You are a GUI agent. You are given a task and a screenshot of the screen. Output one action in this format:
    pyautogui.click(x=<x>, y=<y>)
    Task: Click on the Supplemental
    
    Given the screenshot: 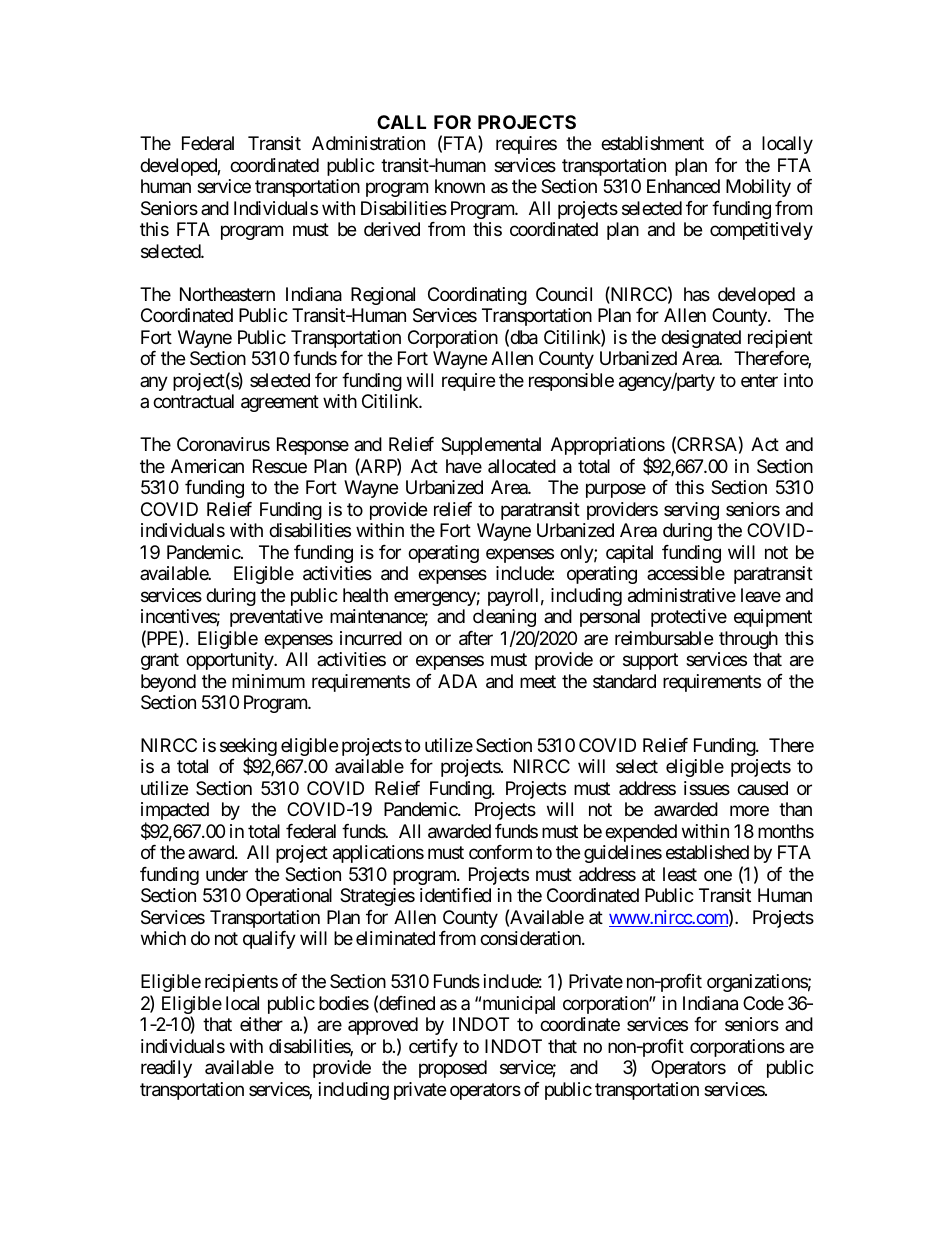 What is the action you would take?
    pyautogui.click(x=491, y=446)
